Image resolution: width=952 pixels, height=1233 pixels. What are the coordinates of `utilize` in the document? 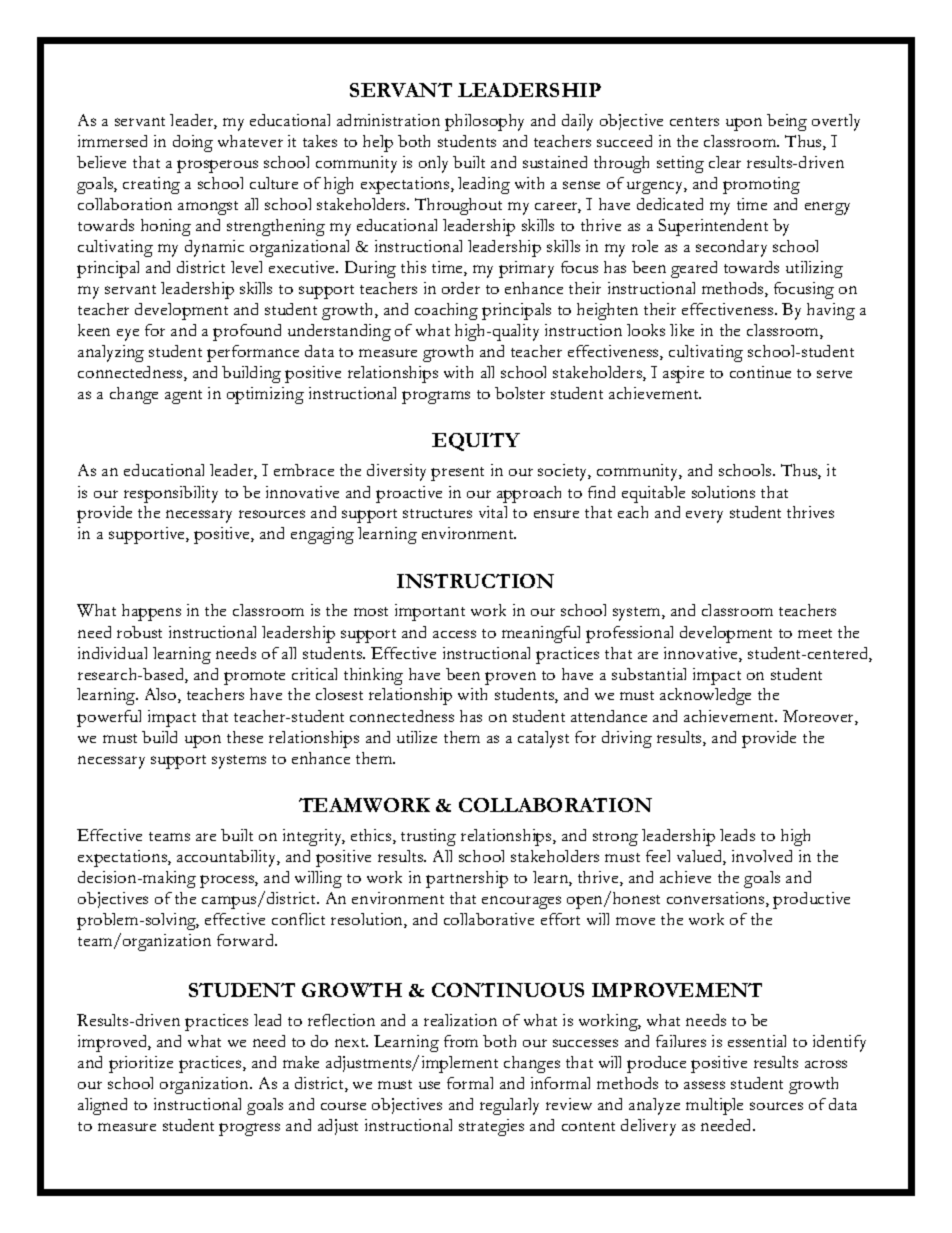 It's located at (417, 737).
